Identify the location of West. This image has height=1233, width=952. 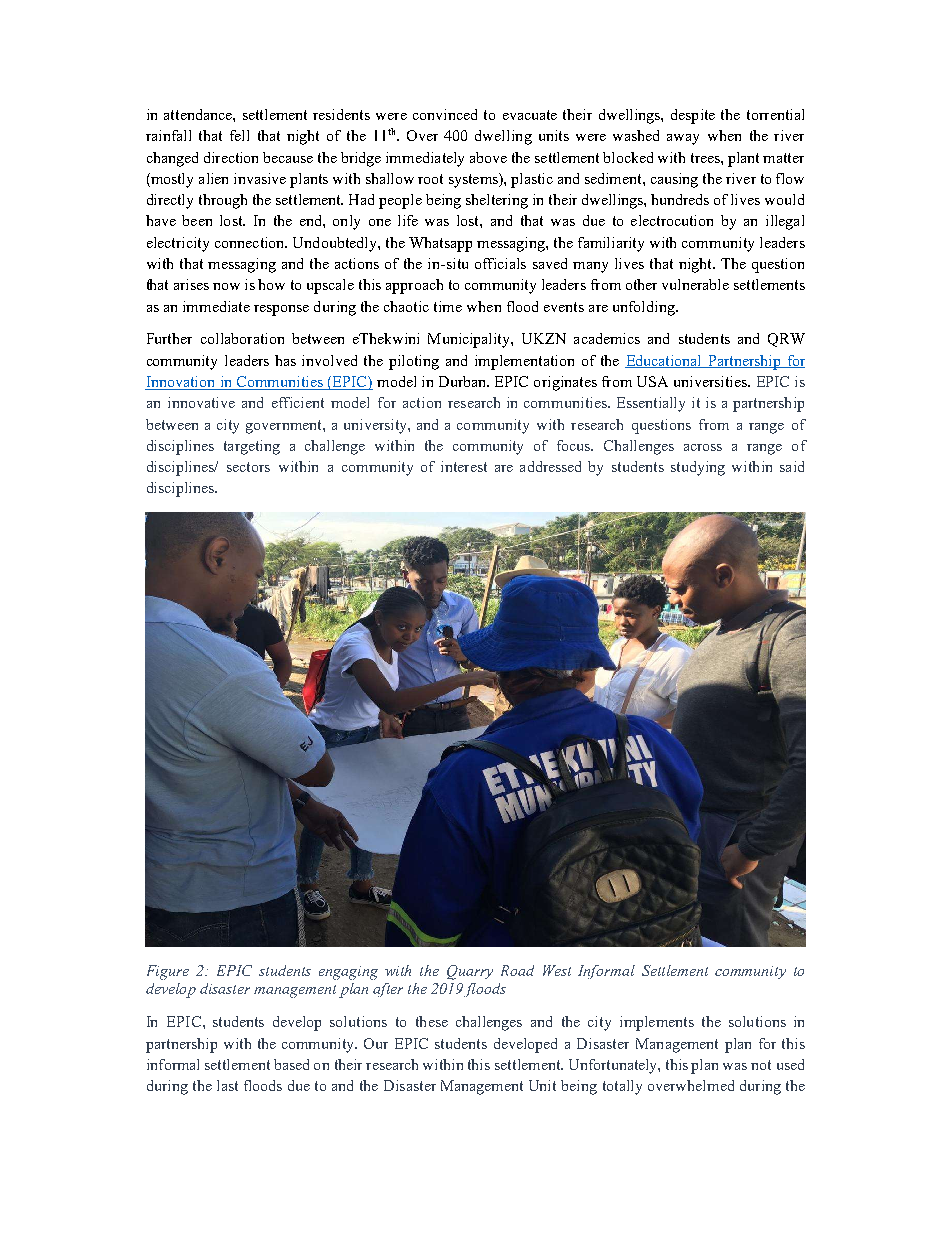
(557, 970).
